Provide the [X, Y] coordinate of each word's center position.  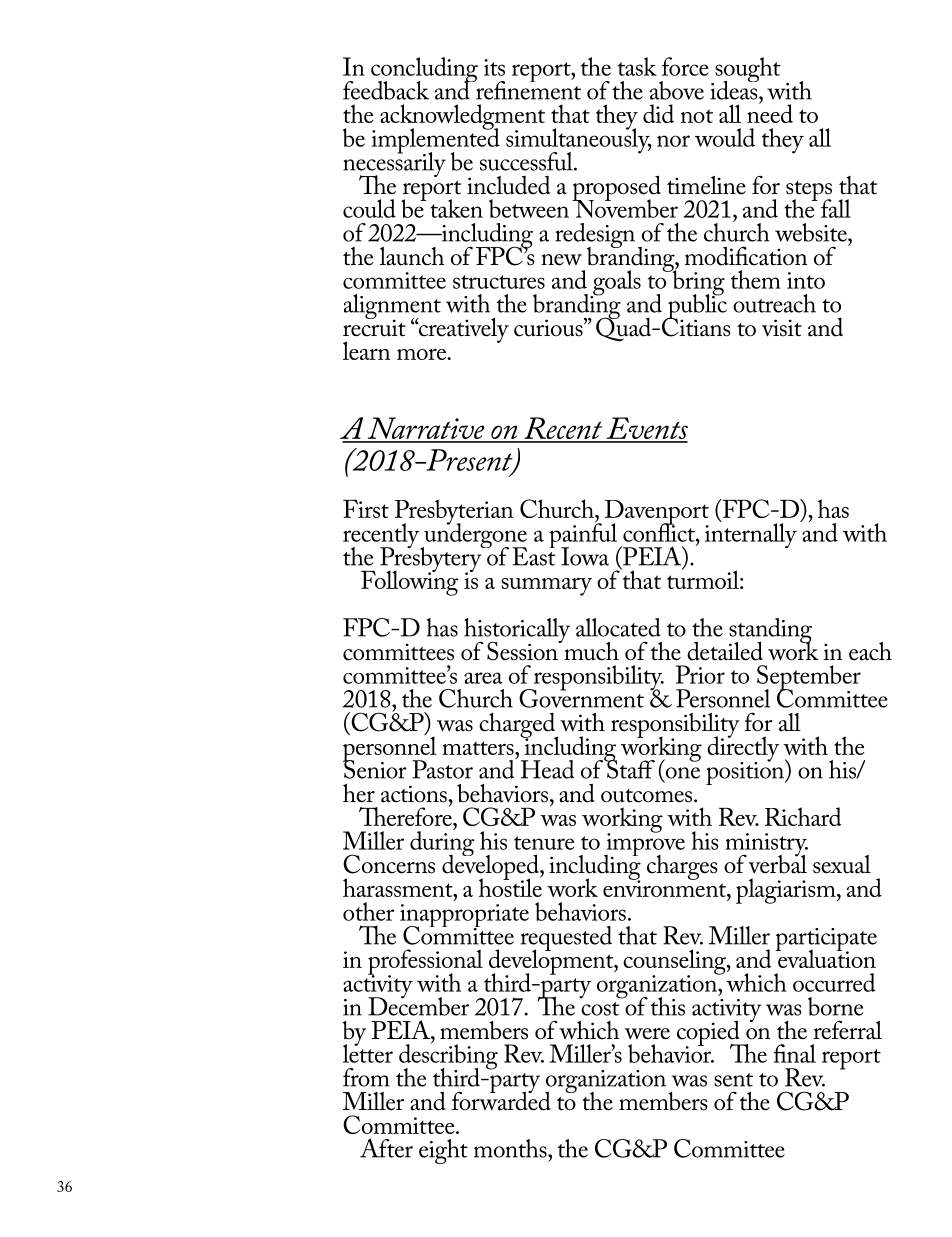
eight [443, 1151]
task [637, 66]
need [770, 112]
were [647, 1034]
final [794, 1053]
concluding [424, 71]
